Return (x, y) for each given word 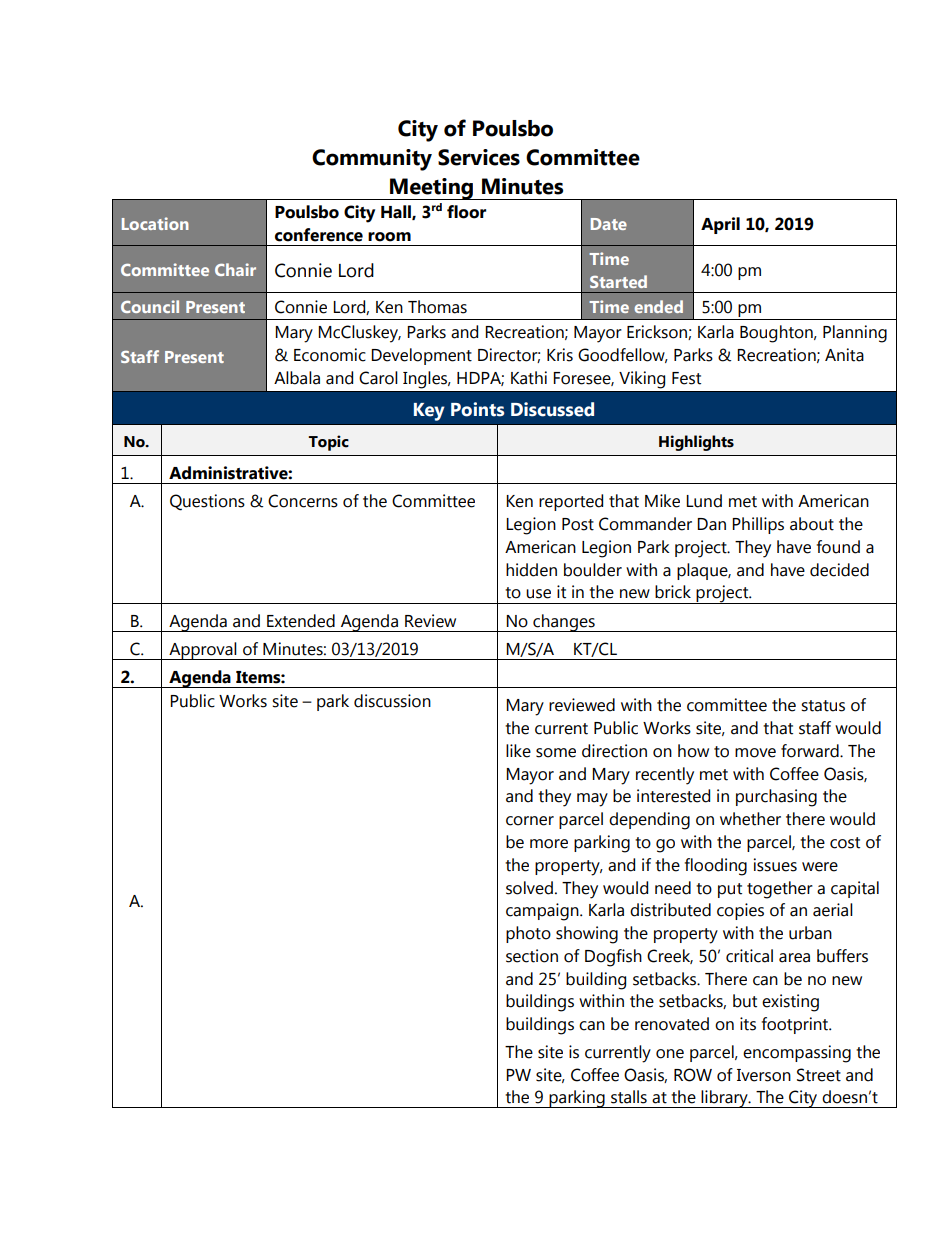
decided (839, 570)
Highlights (696, 443)
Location (155, 223)
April (720, 225)
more (549, 844)
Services (479, 157)
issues (775, 865)
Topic (328, 443)
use (538, 594)
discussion (392, 701)
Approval (203, 651)
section (532, 956)
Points (477, 409)
